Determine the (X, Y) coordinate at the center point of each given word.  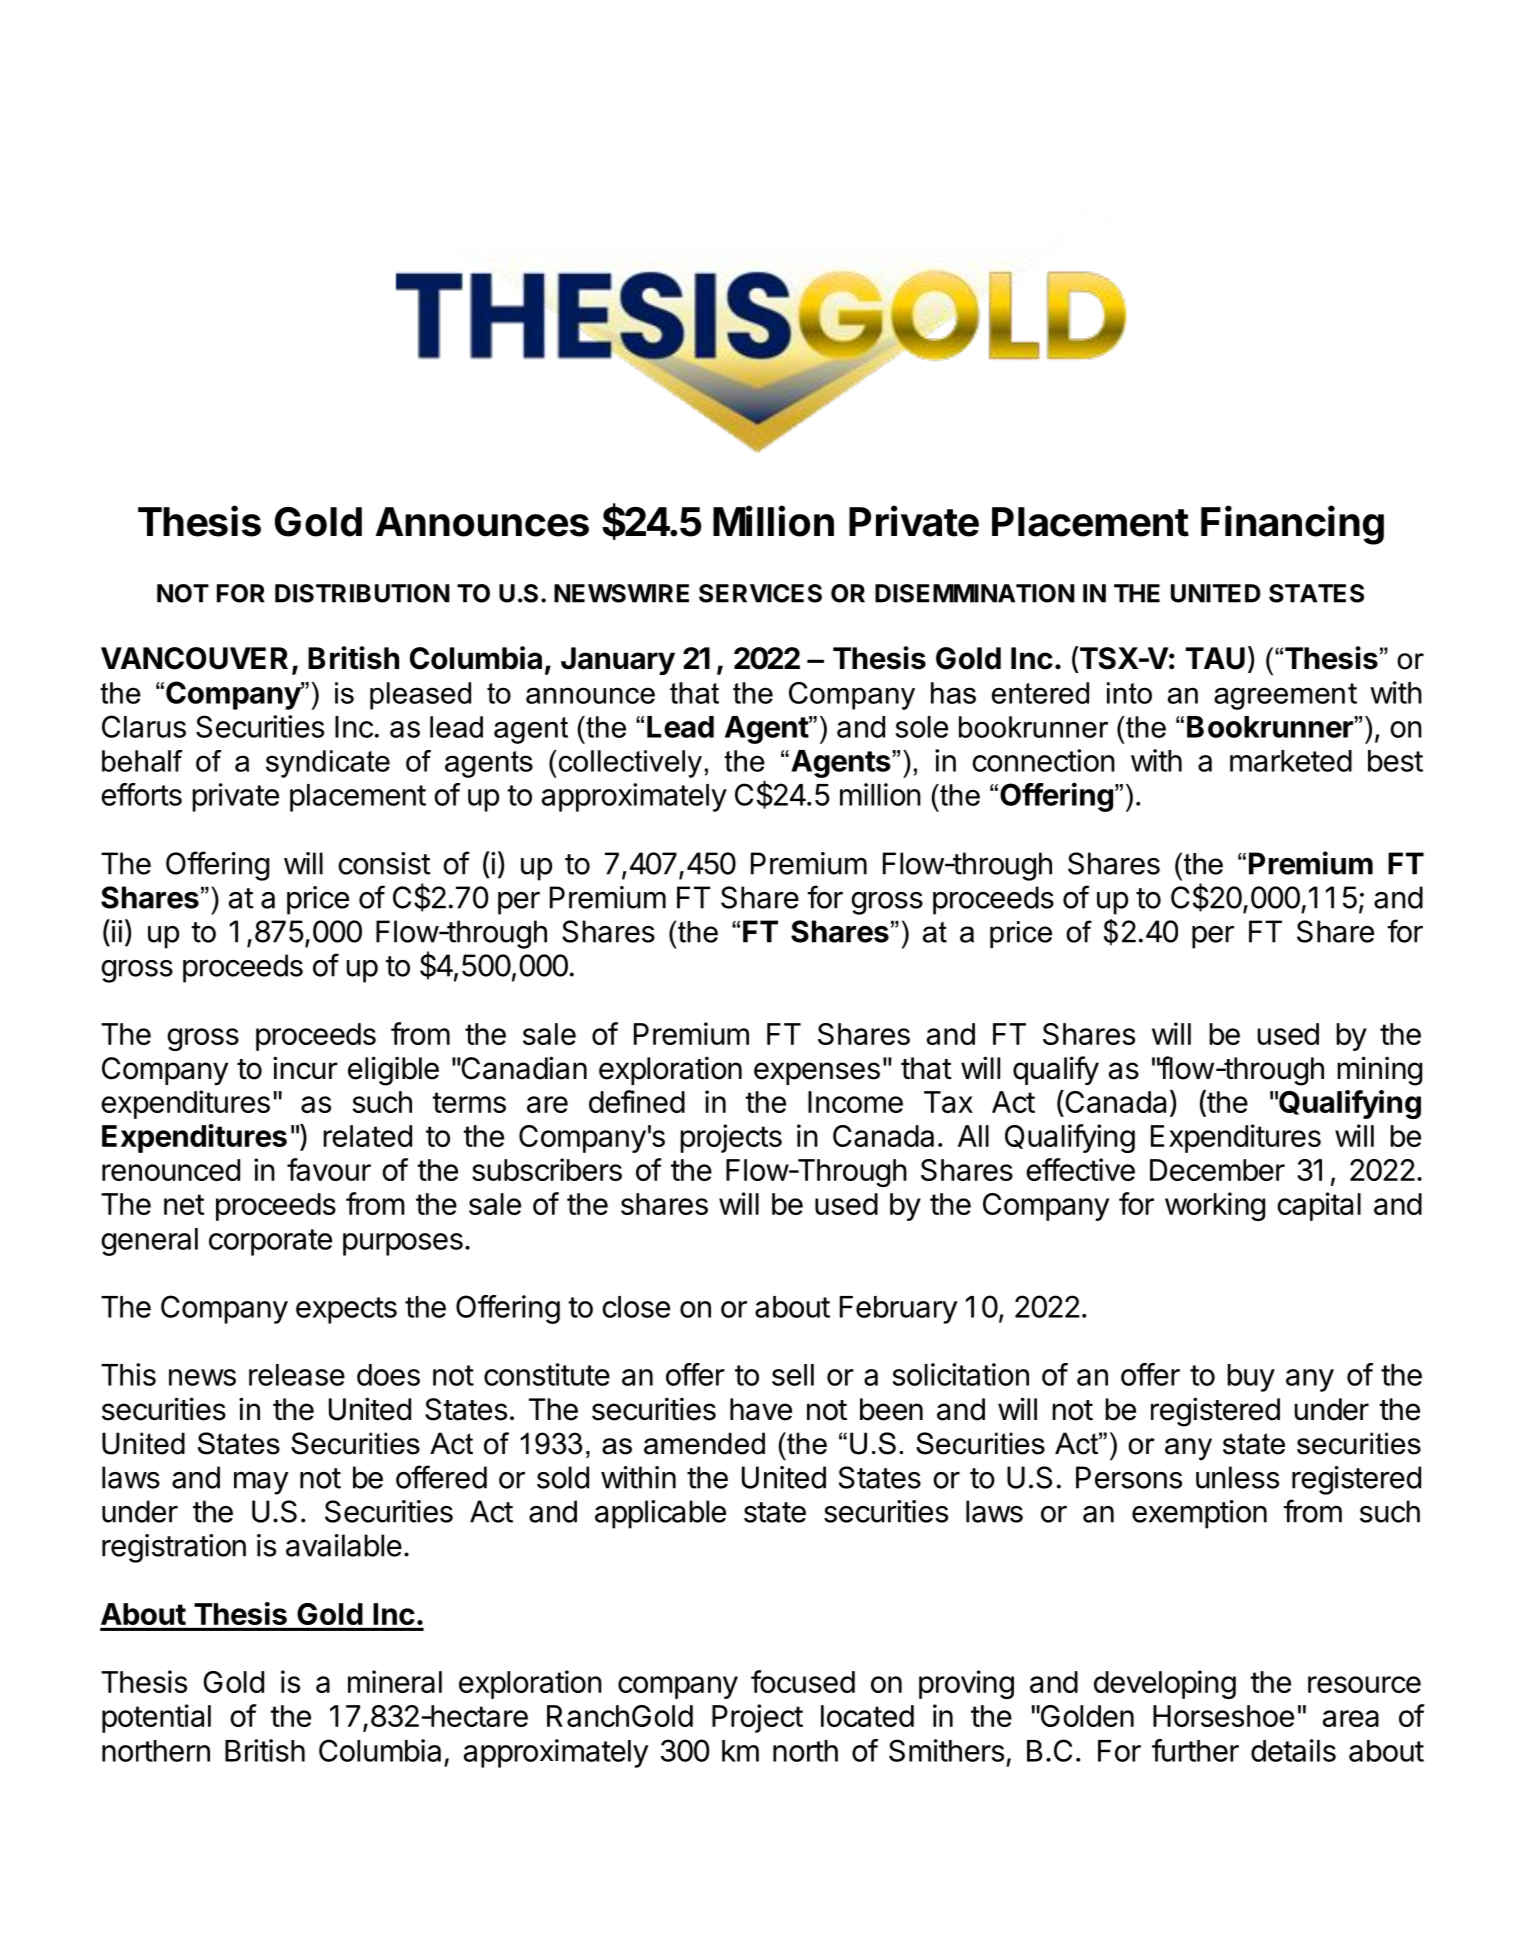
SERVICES (760, 593)
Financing (1292, 525)
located (867, 1716)
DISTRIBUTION (362, 593)
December (1217, 1170)
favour (329, 1169)
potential (156, 1718)
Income (855, 1102)
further (1195, 1750)
